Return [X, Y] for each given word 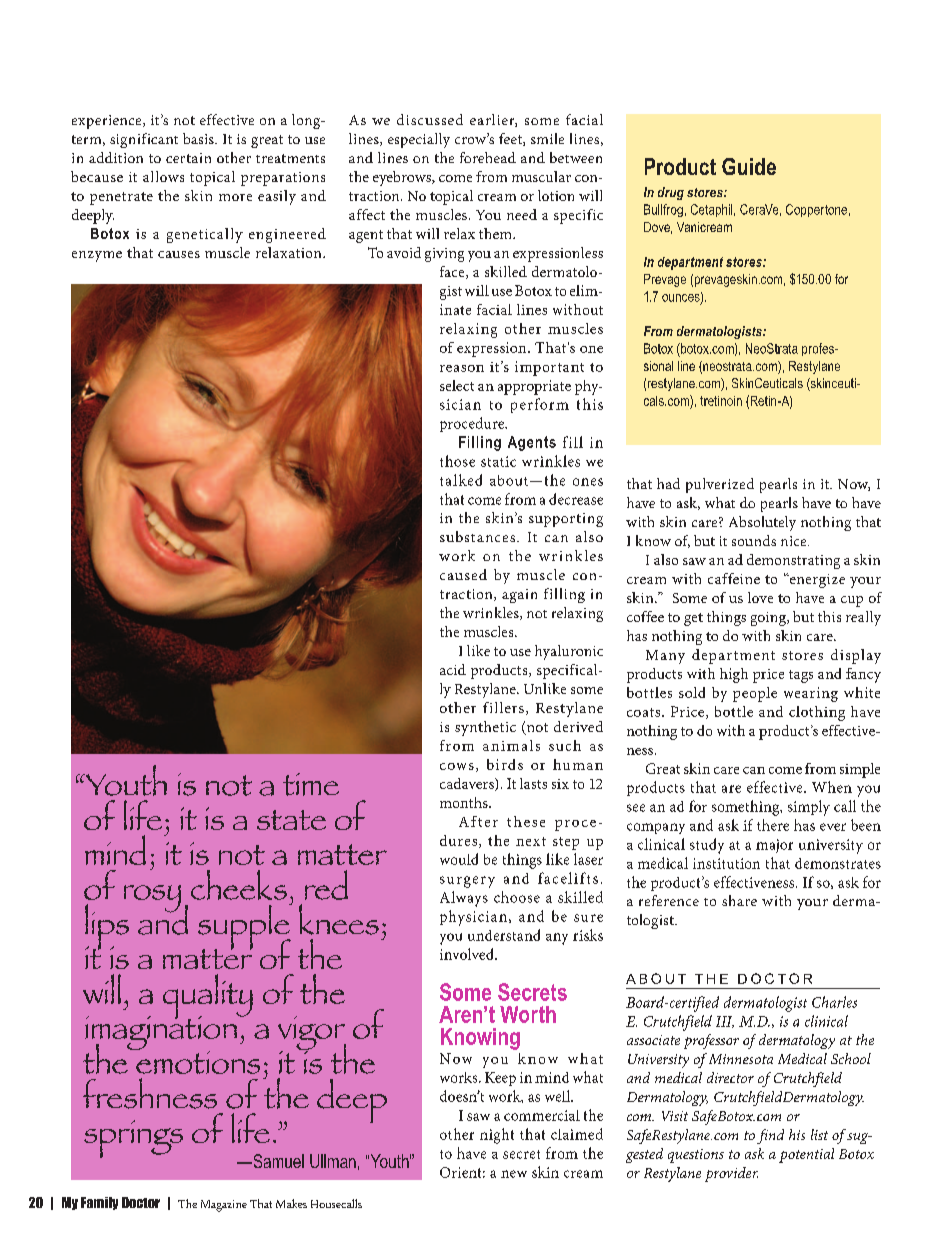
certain [188, 158]
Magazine [224, 1206]
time [311, 784]
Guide [749, 166]
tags [801, 676]
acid [453, 669]
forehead [488, 157]
